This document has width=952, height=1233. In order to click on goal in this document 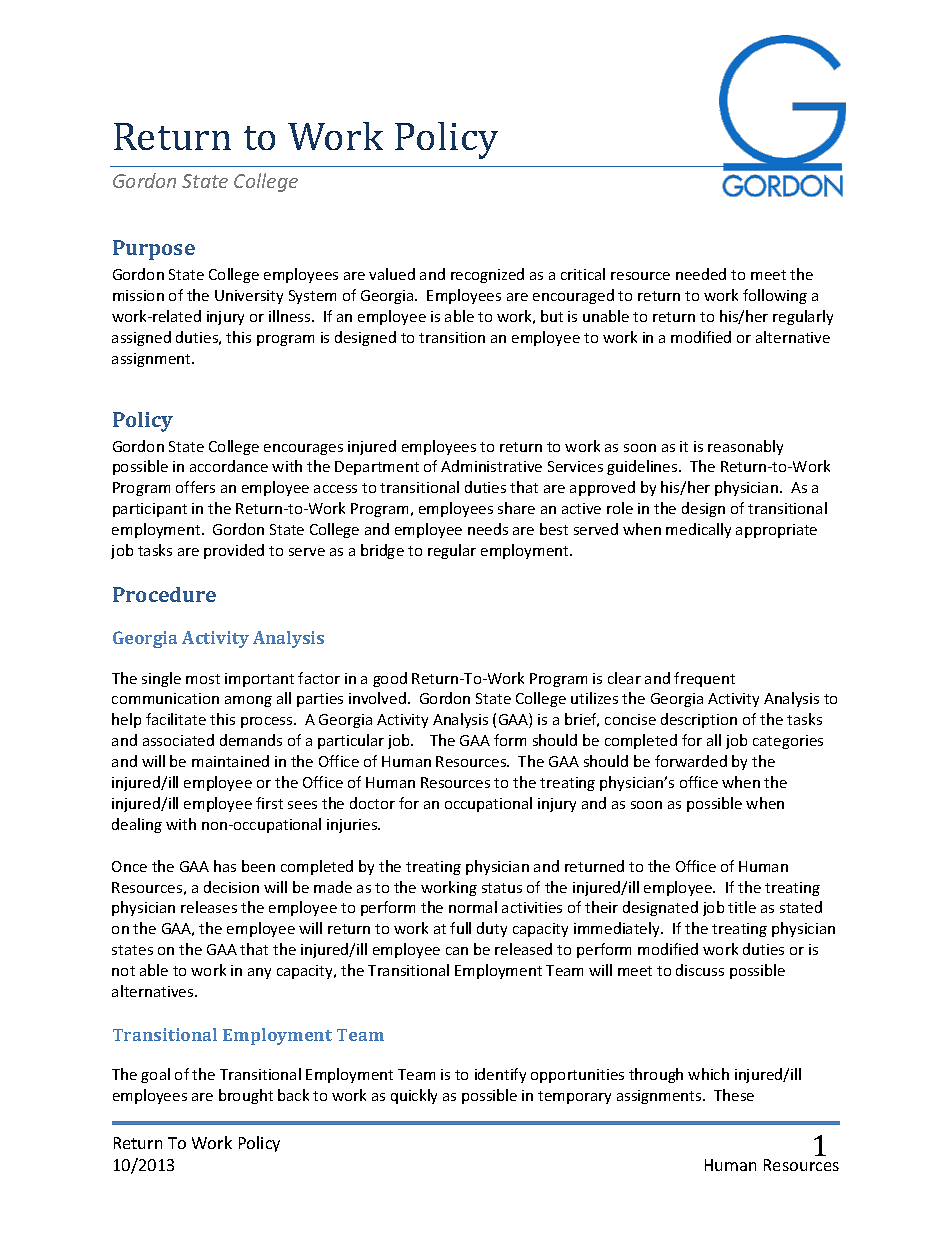, I will do `click(155, 1075)`.
